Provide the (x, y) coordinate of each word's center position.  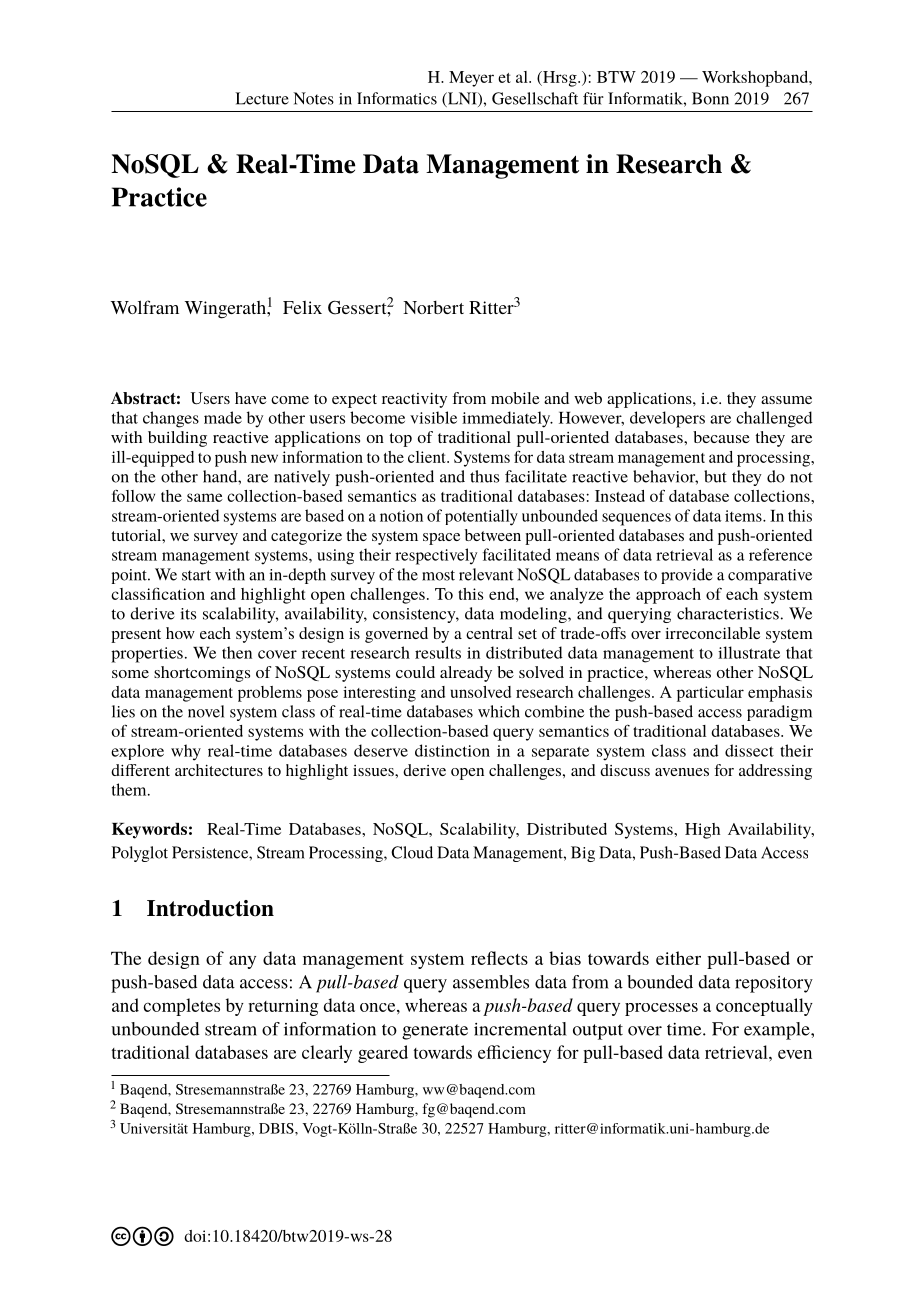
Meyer (471, 79)
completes (181, 1007)
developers (667, 419)
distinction (452, 750)
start (196, 575)
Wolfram (145, 307)
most (438, 575)
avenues (682, 772)
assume (786, 400)
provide (687, 576)
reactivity (414, 400)
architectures (219, 770)
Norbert (433, 307)
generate (435, 1032)
